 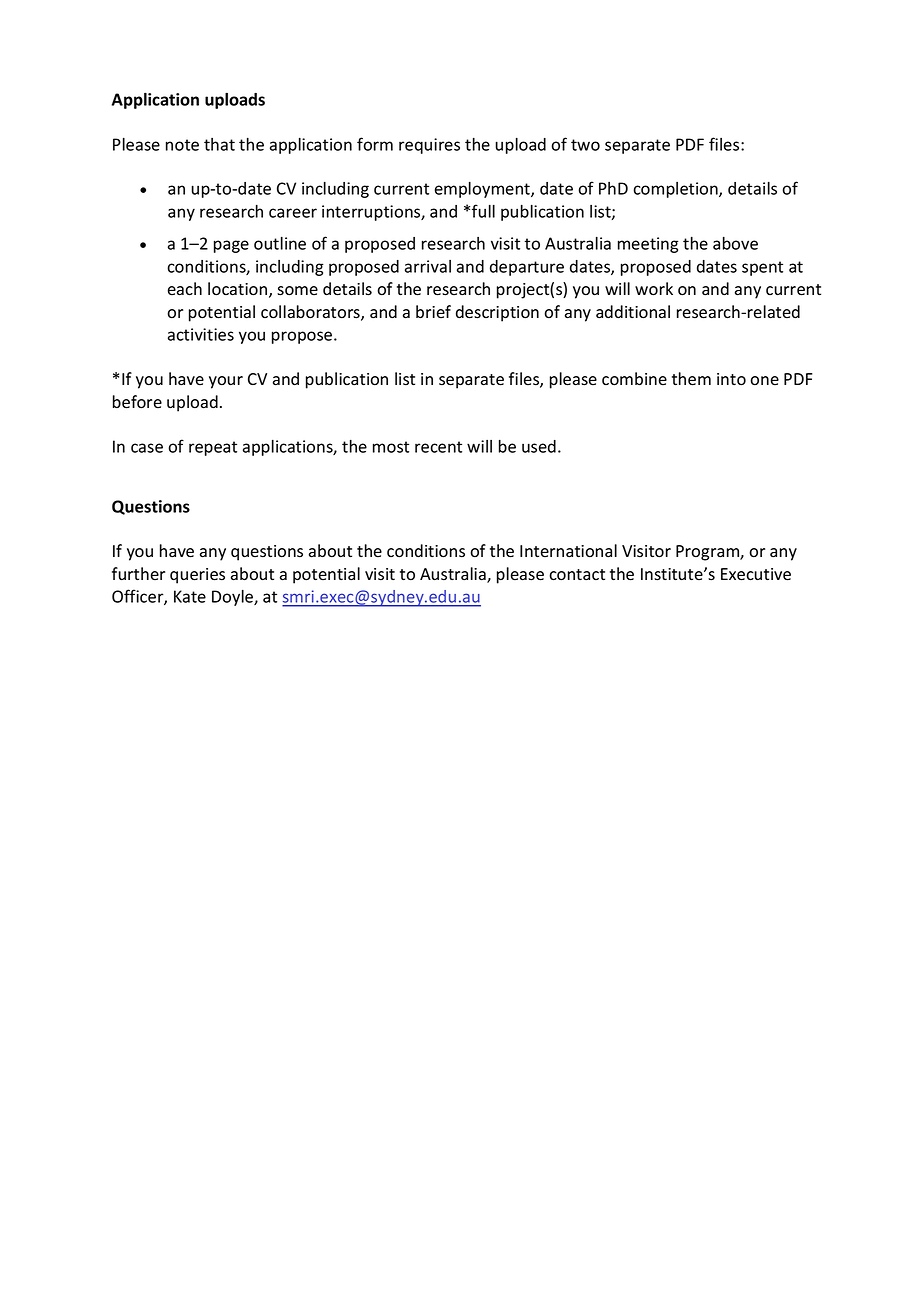 What do you see at coordinates (219, 144) in the page?
I see `that` at bounding box center [219, 144].
